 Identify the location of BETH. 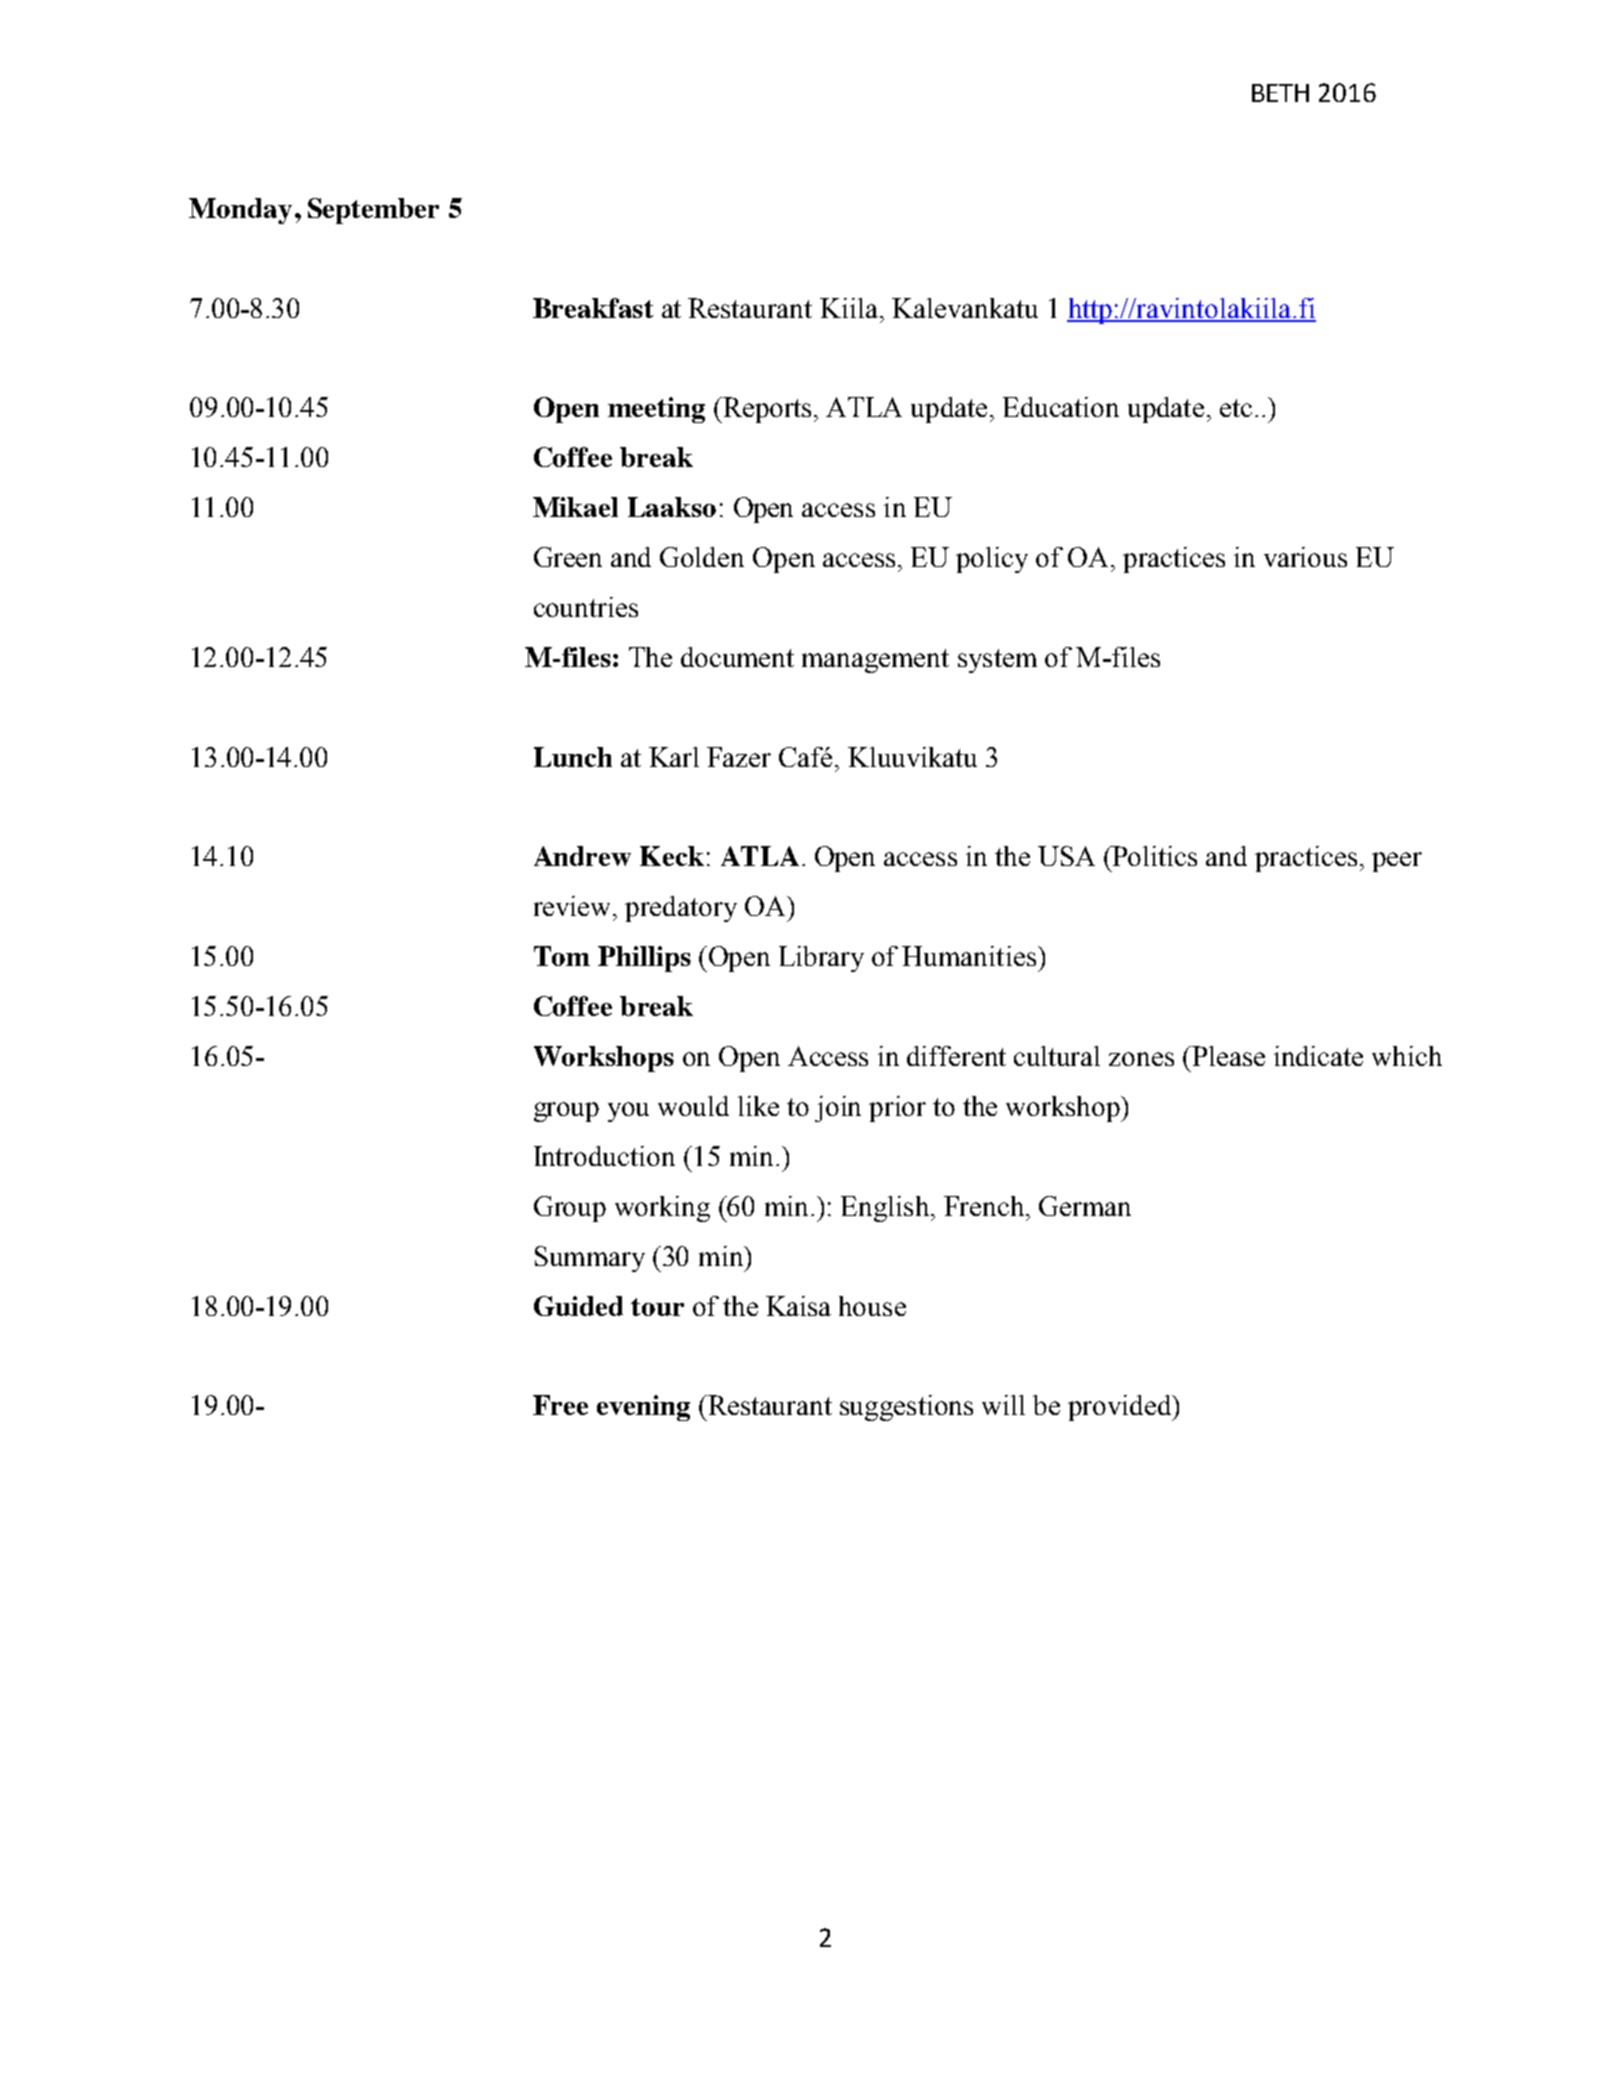
(1280, 93).
